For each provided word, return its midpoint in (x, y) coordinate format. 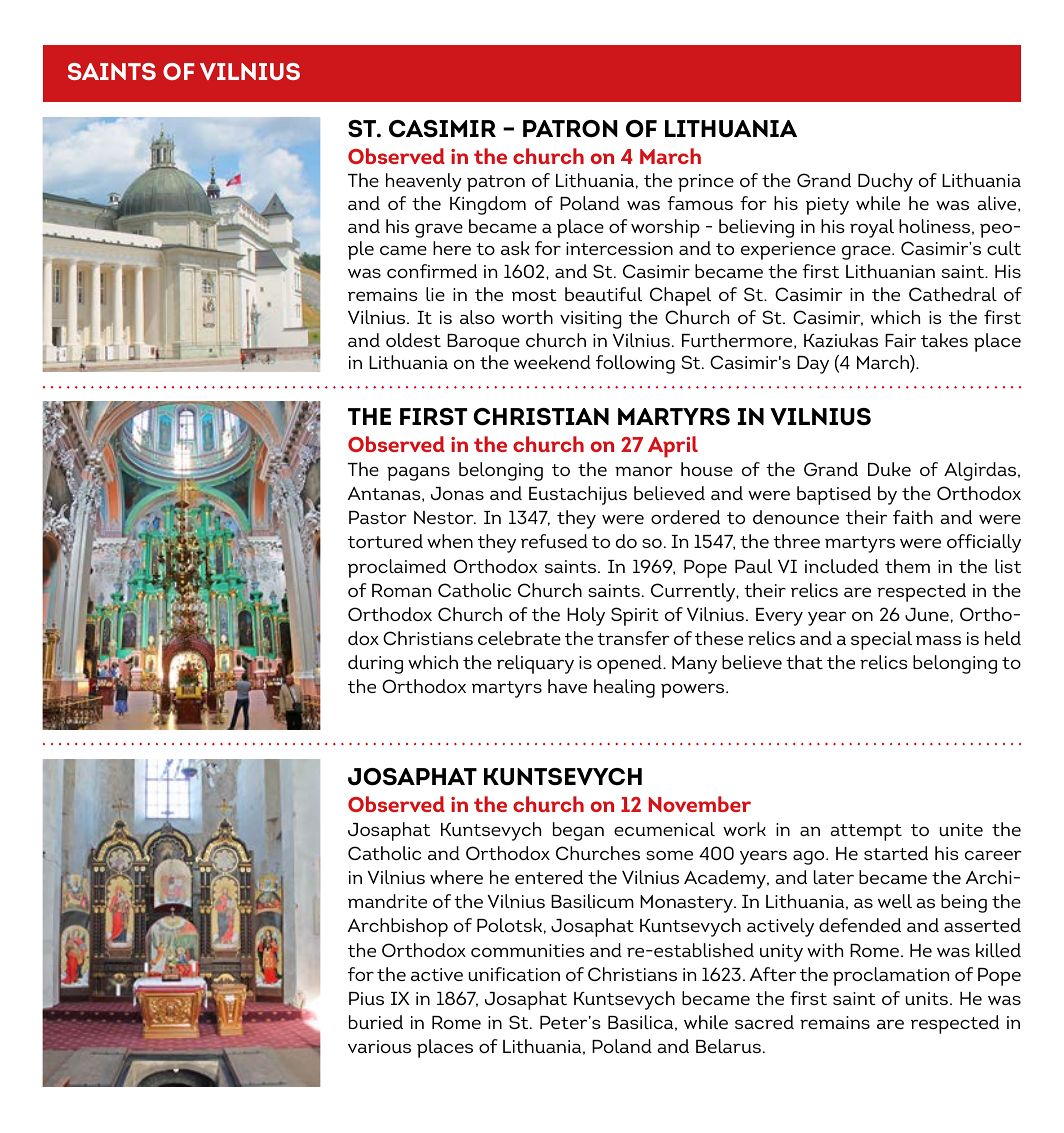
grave (439, 231)
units (927, 998)
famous (700, 203)
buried (376, 1022)
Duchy (885, 182)
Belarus (728, 1046)
